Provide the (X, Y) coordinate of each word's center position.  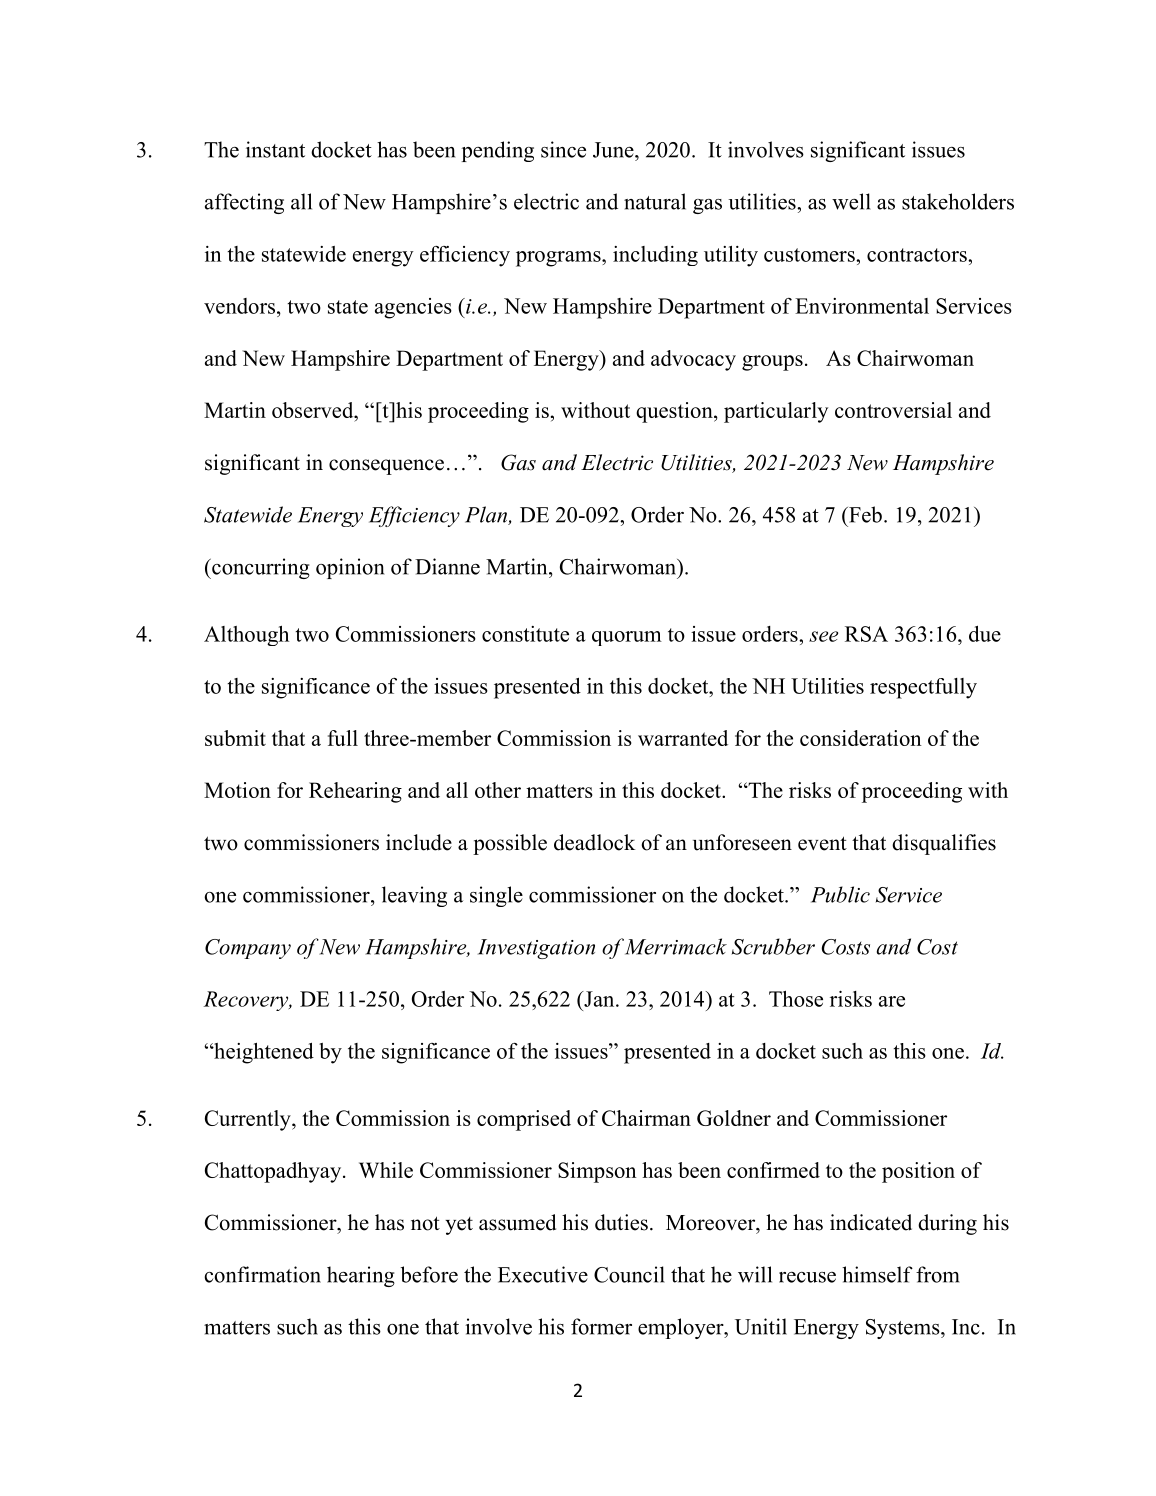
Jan (599, 999)
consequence (386, 467)
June (614, 150)
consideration (861, 738)
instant (275, 149)
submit (235, 738)
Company (248, 949)
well (851, 201)
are (892, 1001)
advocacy (693, 360)
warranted (683, 738)
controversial (893, 410)
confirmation (262, 1274)
